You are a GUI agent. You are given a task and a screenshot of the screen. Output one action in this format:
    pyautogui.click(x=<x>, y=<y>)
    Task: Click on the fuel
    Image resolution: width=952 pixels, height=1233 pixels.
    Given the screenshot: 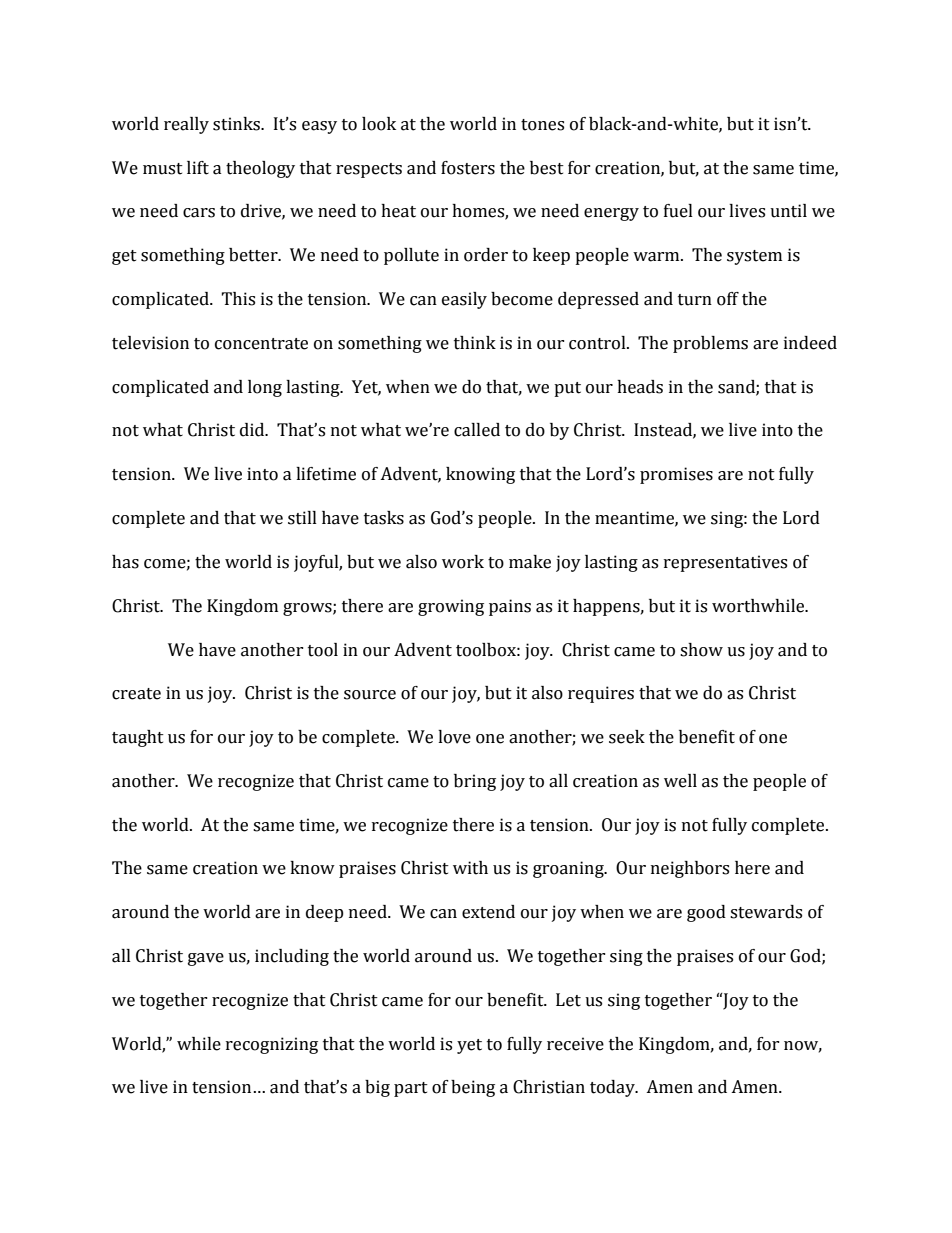 What is the action you would take?
    pyautogui.click(x=678, y=211)
